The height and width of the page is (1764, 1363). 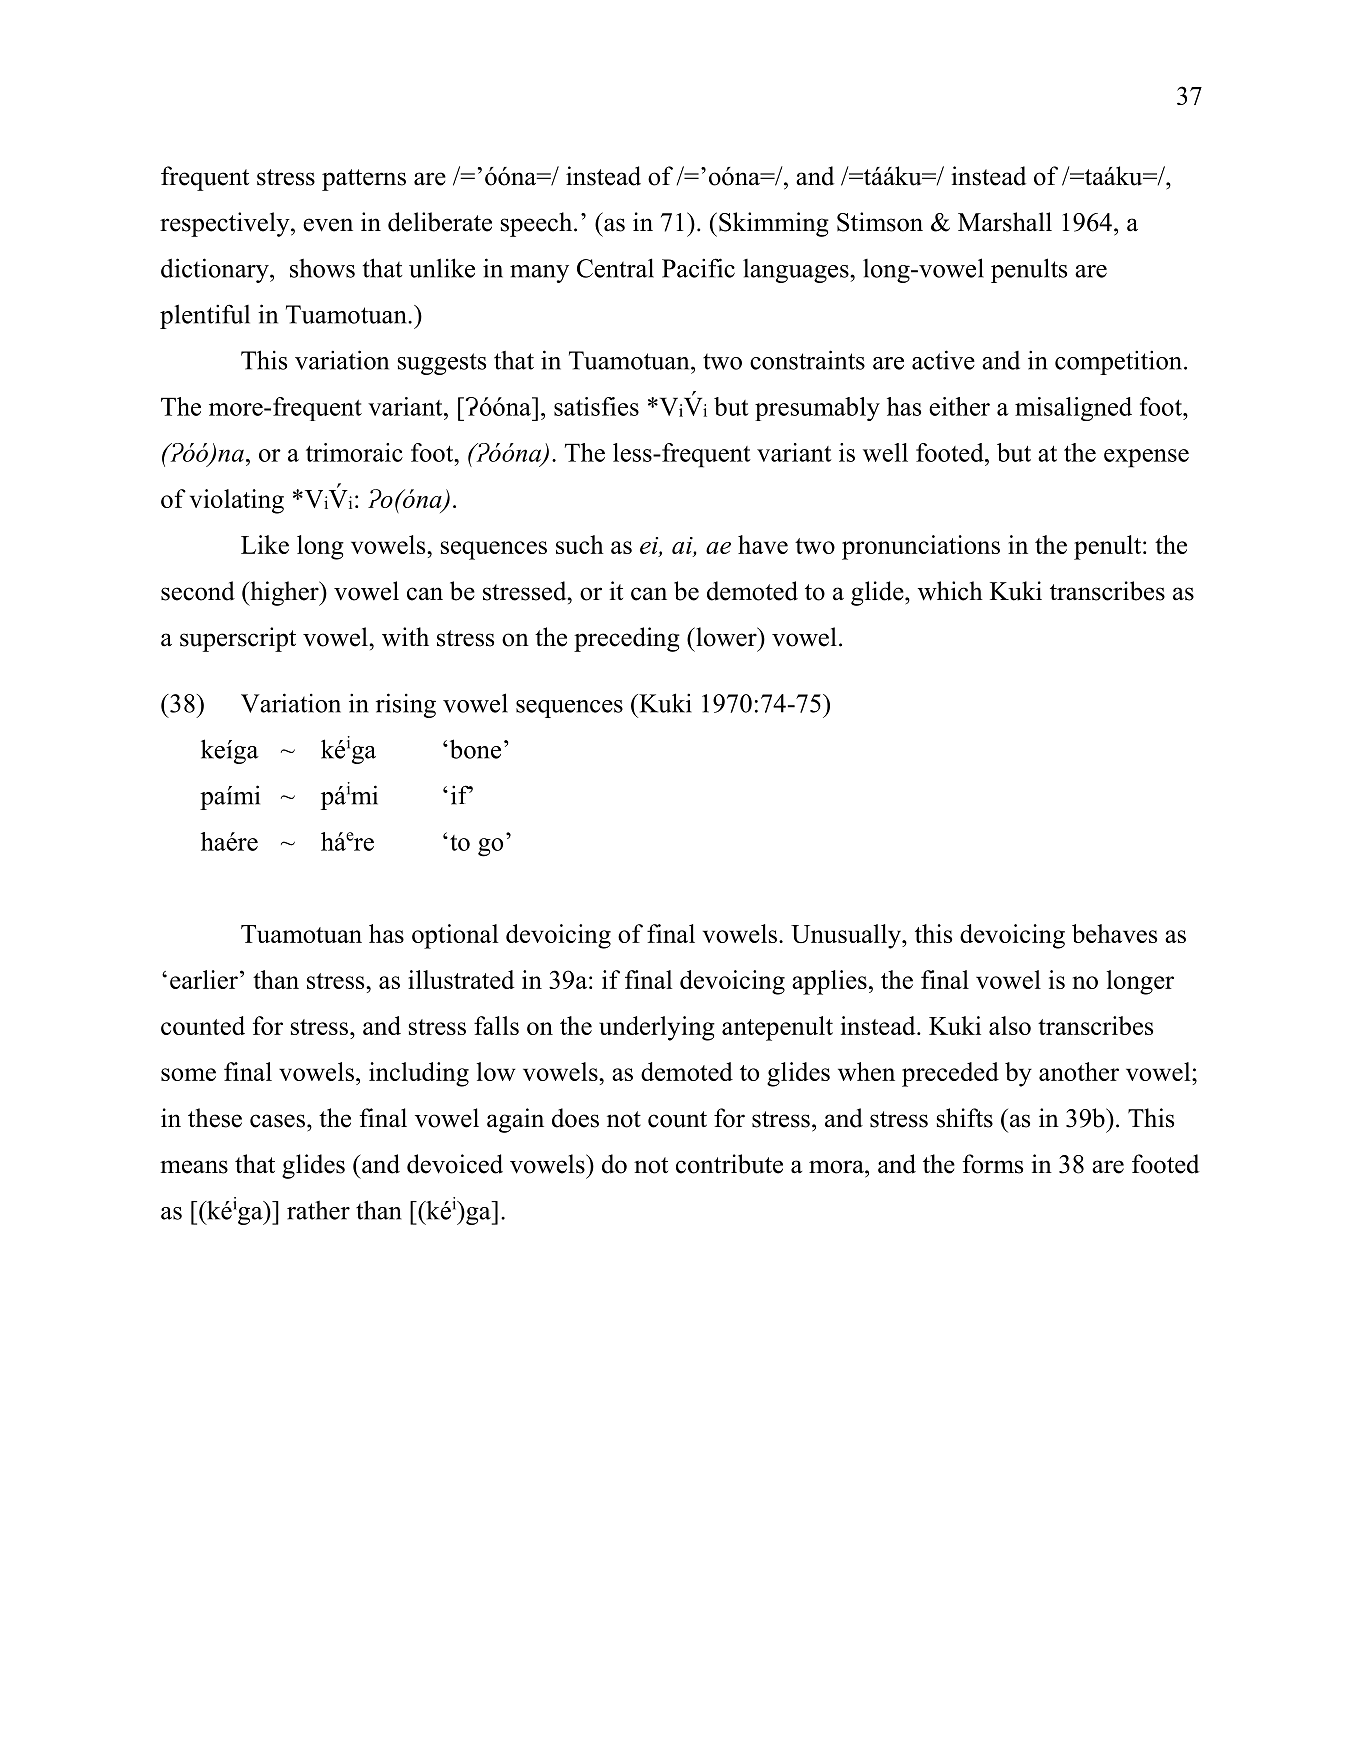 What do you see at coordinates (847, 936) in the page?
I see `Unusually` at bounding box center [847, 936].
